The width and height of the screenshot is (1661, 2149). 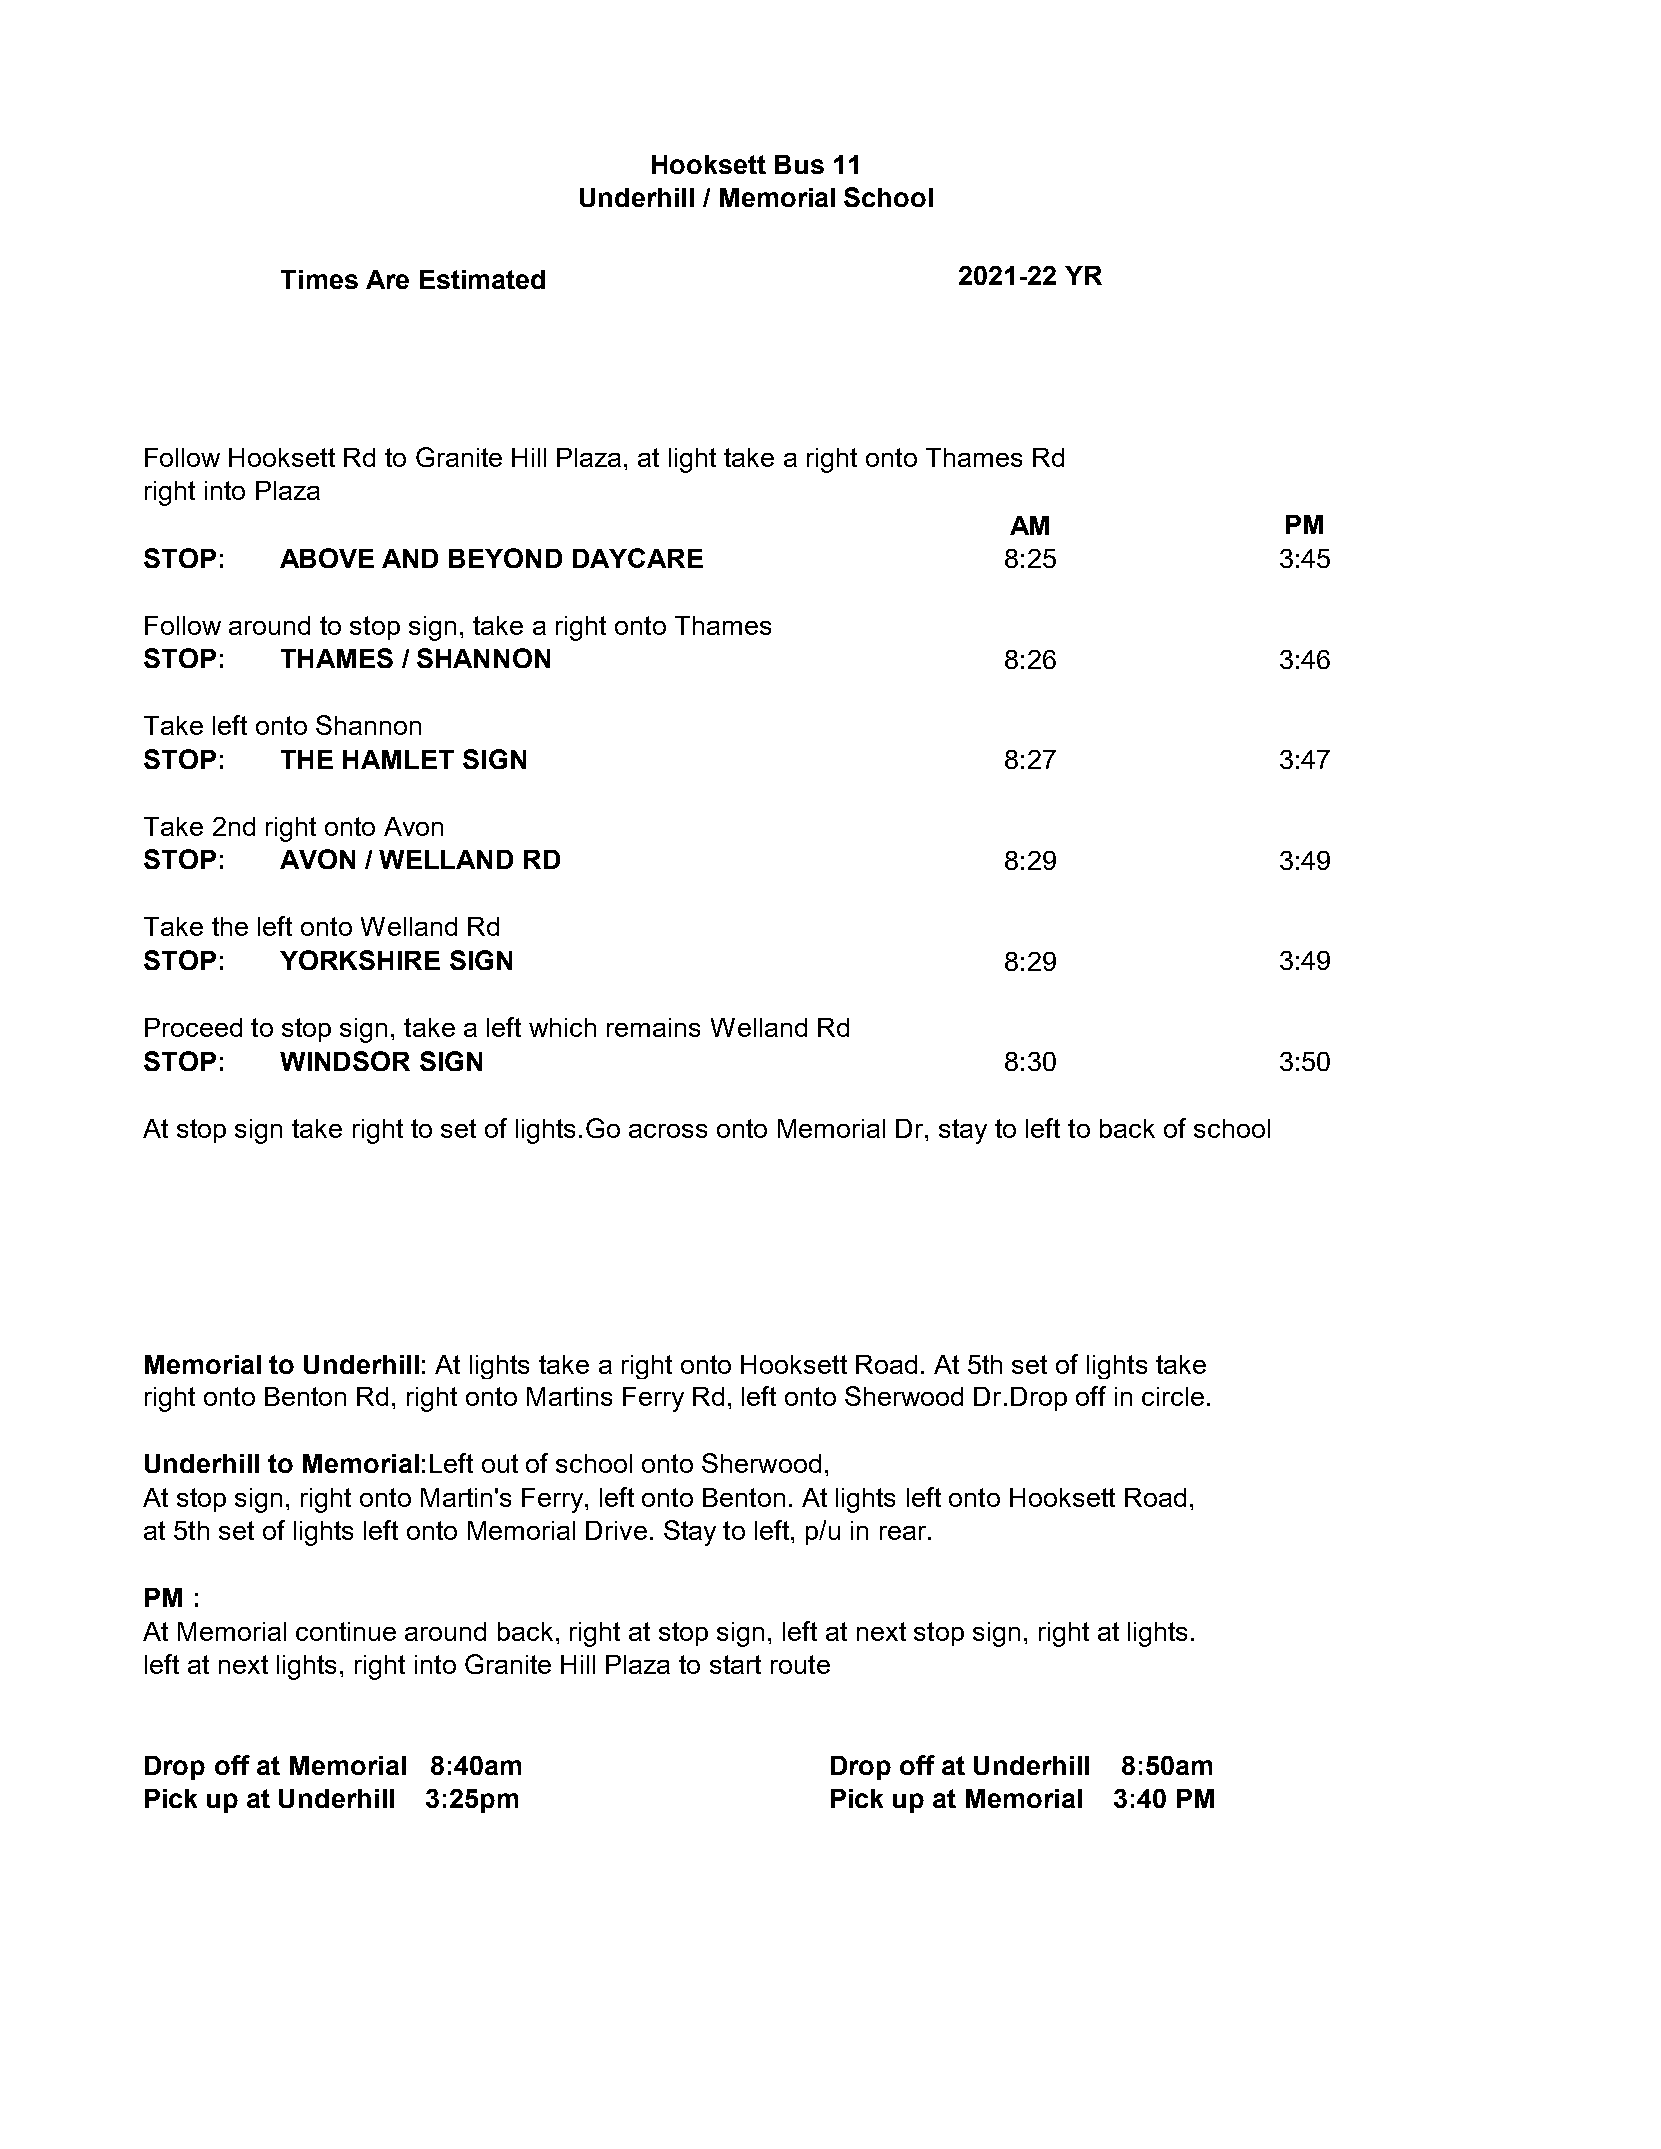 What do you see at coordinates (735, 1664) in the screenshot?
I see `start` at bounding box center [735, 1664].
